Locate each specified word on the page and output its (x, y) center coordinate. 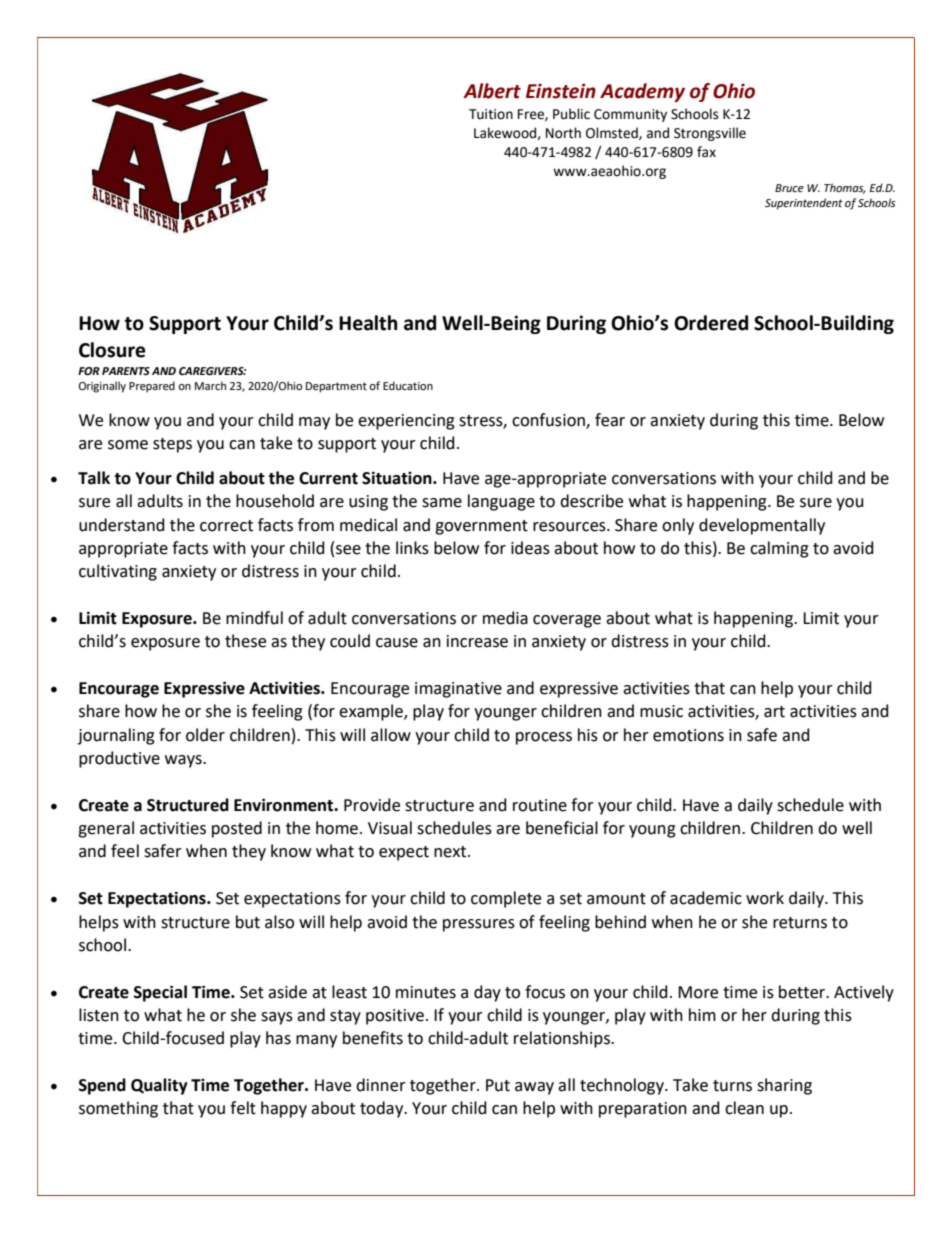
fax (706, 152)
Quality (159, 1086)
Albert (492, 91)
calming (779, 549)
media (505, 618)
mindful (254, 618)
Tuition (491, 114)
